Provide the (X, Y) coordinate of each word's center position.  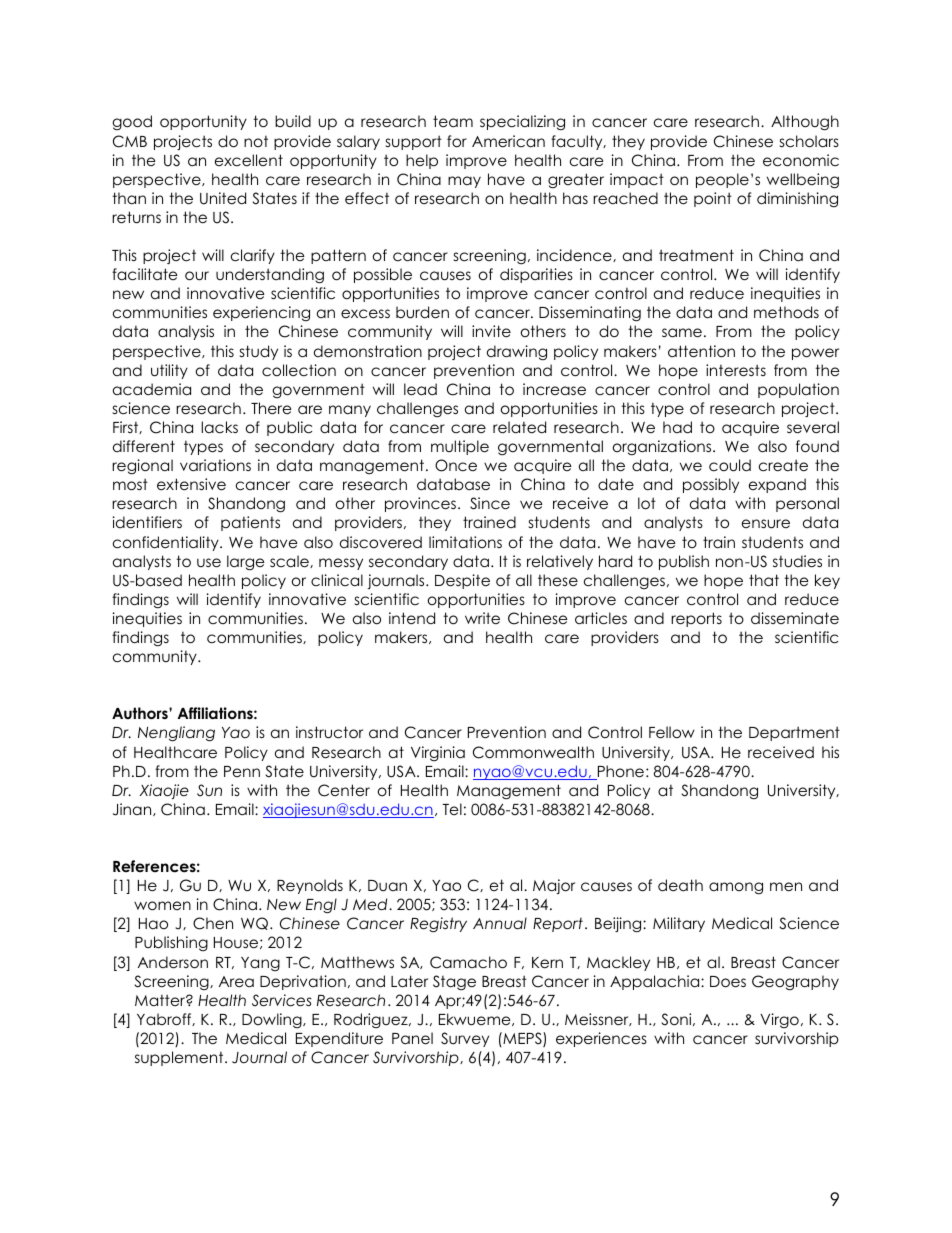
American (508, 141)
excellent (249, 160)
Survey (465, 1039)
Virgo (779, 1020)
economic (801, 160)
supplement (180, 1058)
